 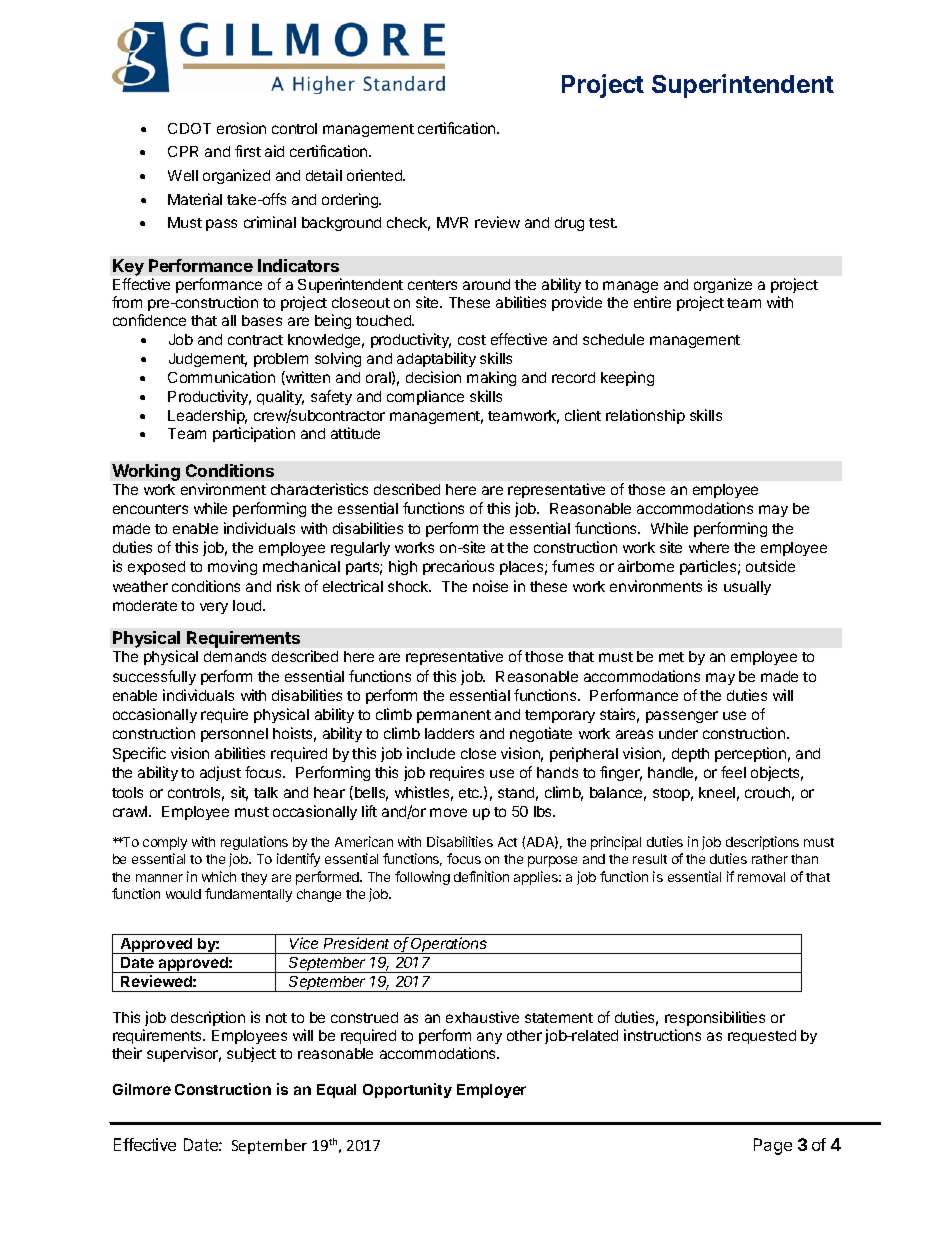 What do you see at coordinates (183, 151) in the screenshot?
I see `CPR` at bounding box center [183, 151].
